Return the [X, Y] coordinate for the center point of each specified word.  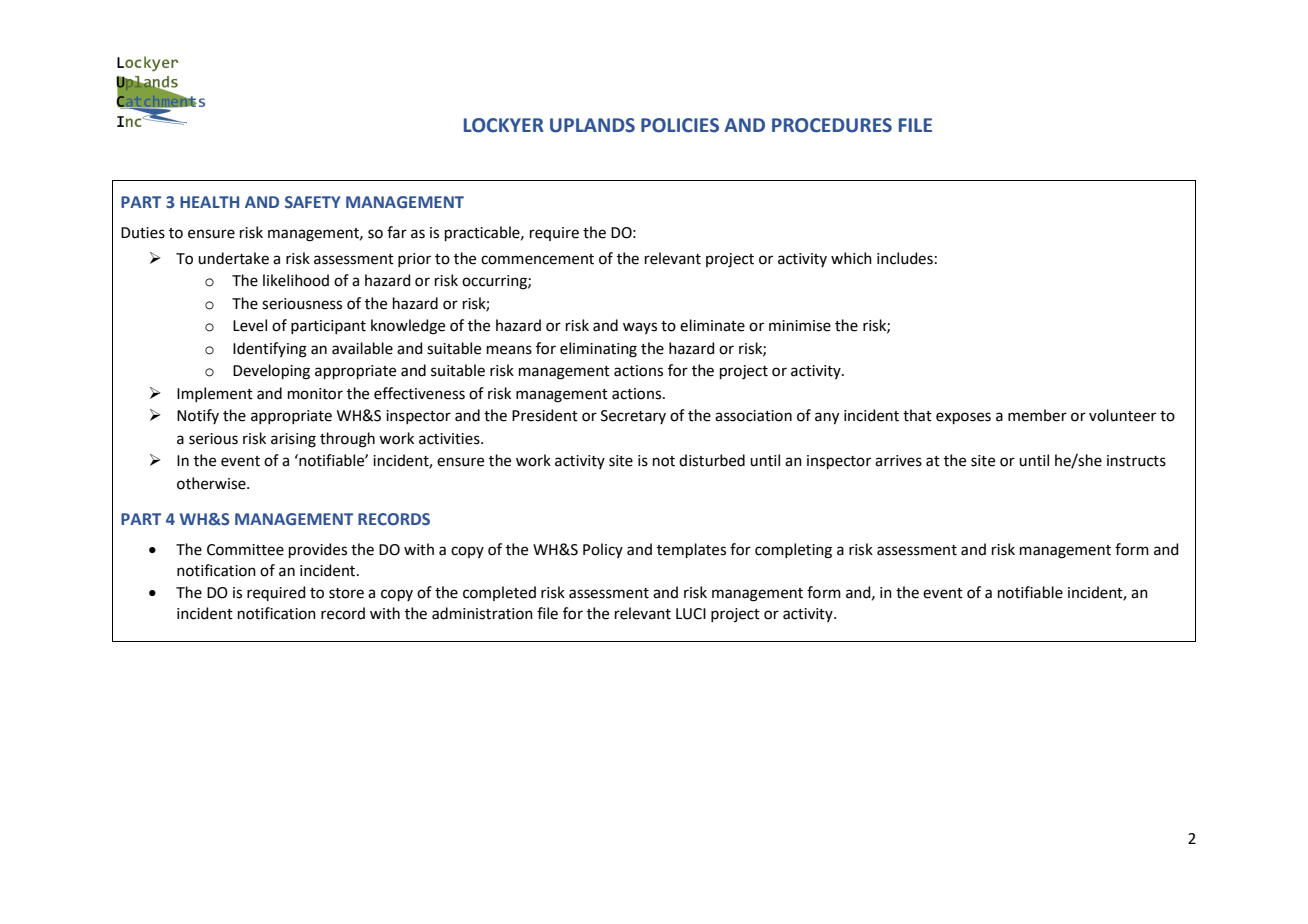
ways [640, 328]
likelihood [296, 280]
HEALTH [209, 202]
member [1037, 415]
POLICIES [680, 125]
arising [293, 440]
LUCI [691, 614]
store [346, 593]
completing [793, 551]
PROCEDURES [832, 125]
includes [905, 258]
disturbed [712, 460]
